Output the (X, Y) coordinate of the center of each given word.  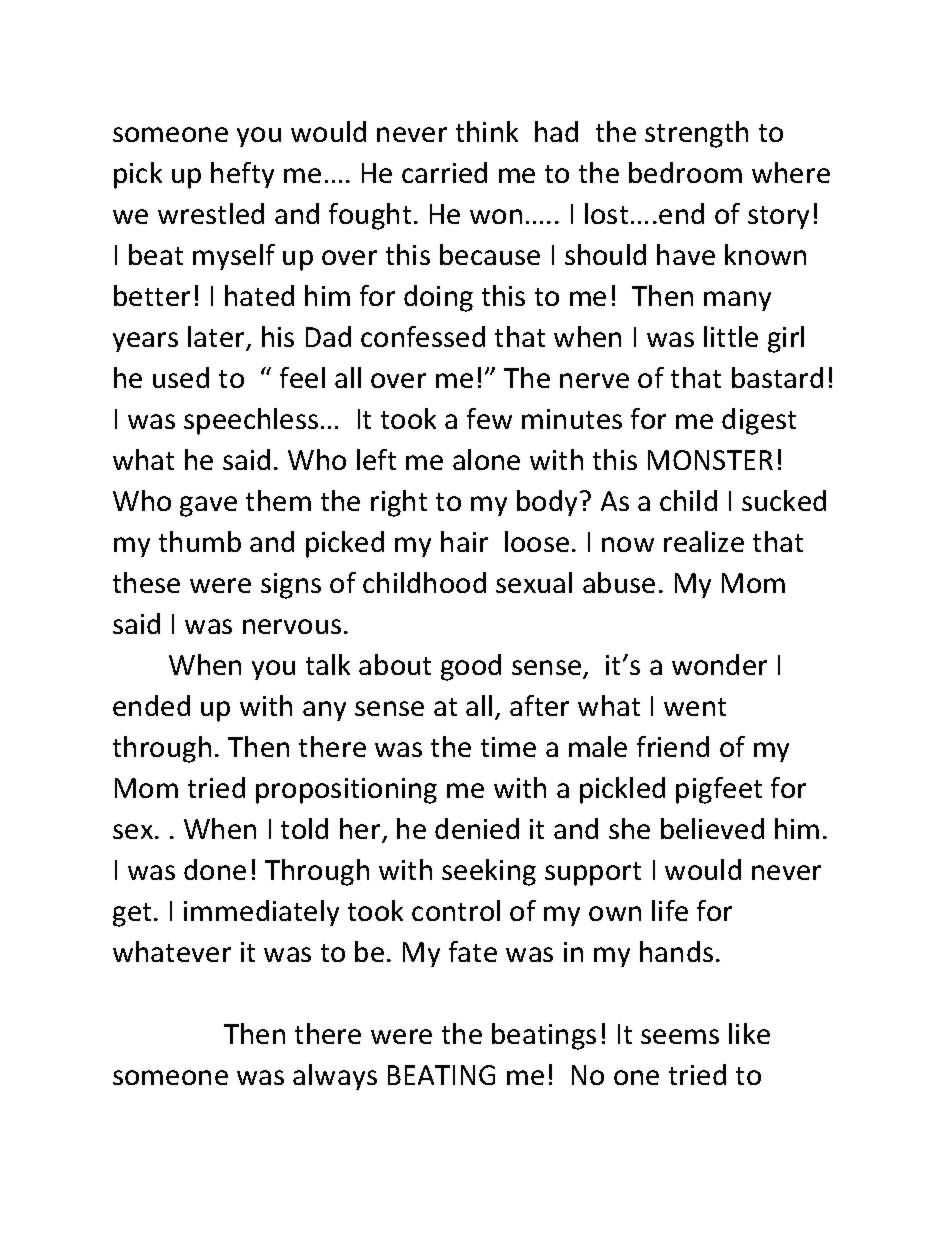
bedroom (685, 172)
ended (151, 705)
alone (486, 459)
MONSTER (710, 460)
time (508, 747)
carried (444, 172)
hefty (242, 175)
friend (673, 746)
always (335, 1077)
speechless (251, 421)
